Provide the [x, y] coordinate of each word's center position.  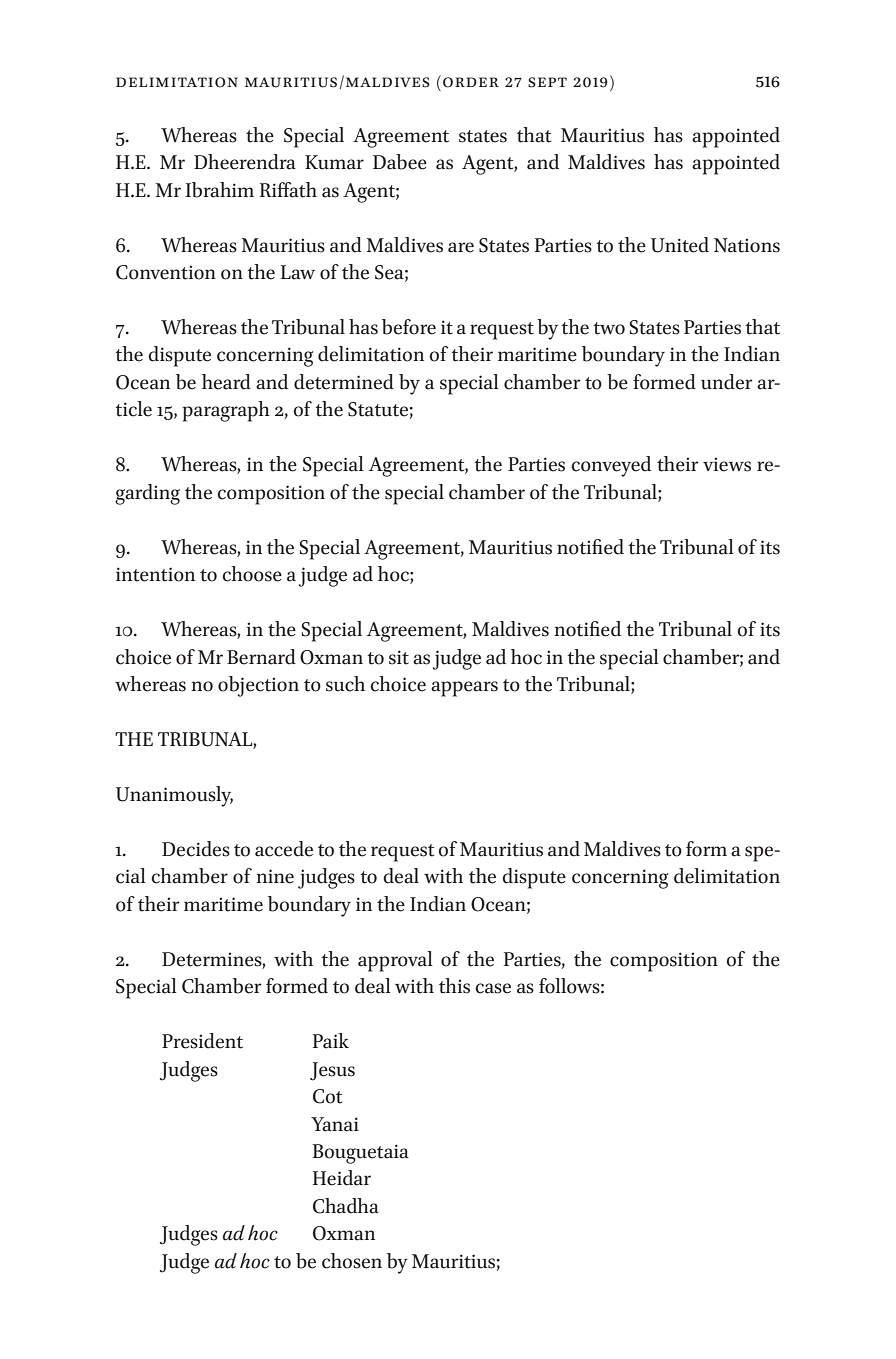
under [727, 382]
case [493, 988]
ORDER [471, 82]
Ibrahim [220, 190]
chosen [352, 1261]
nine [275, 876]
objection [258, 686]
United [680, 245]
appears [464, 689]
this [454, 986]
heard [226, 382]
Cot [327, 1096]
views [727, 464]
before [409, 327]
